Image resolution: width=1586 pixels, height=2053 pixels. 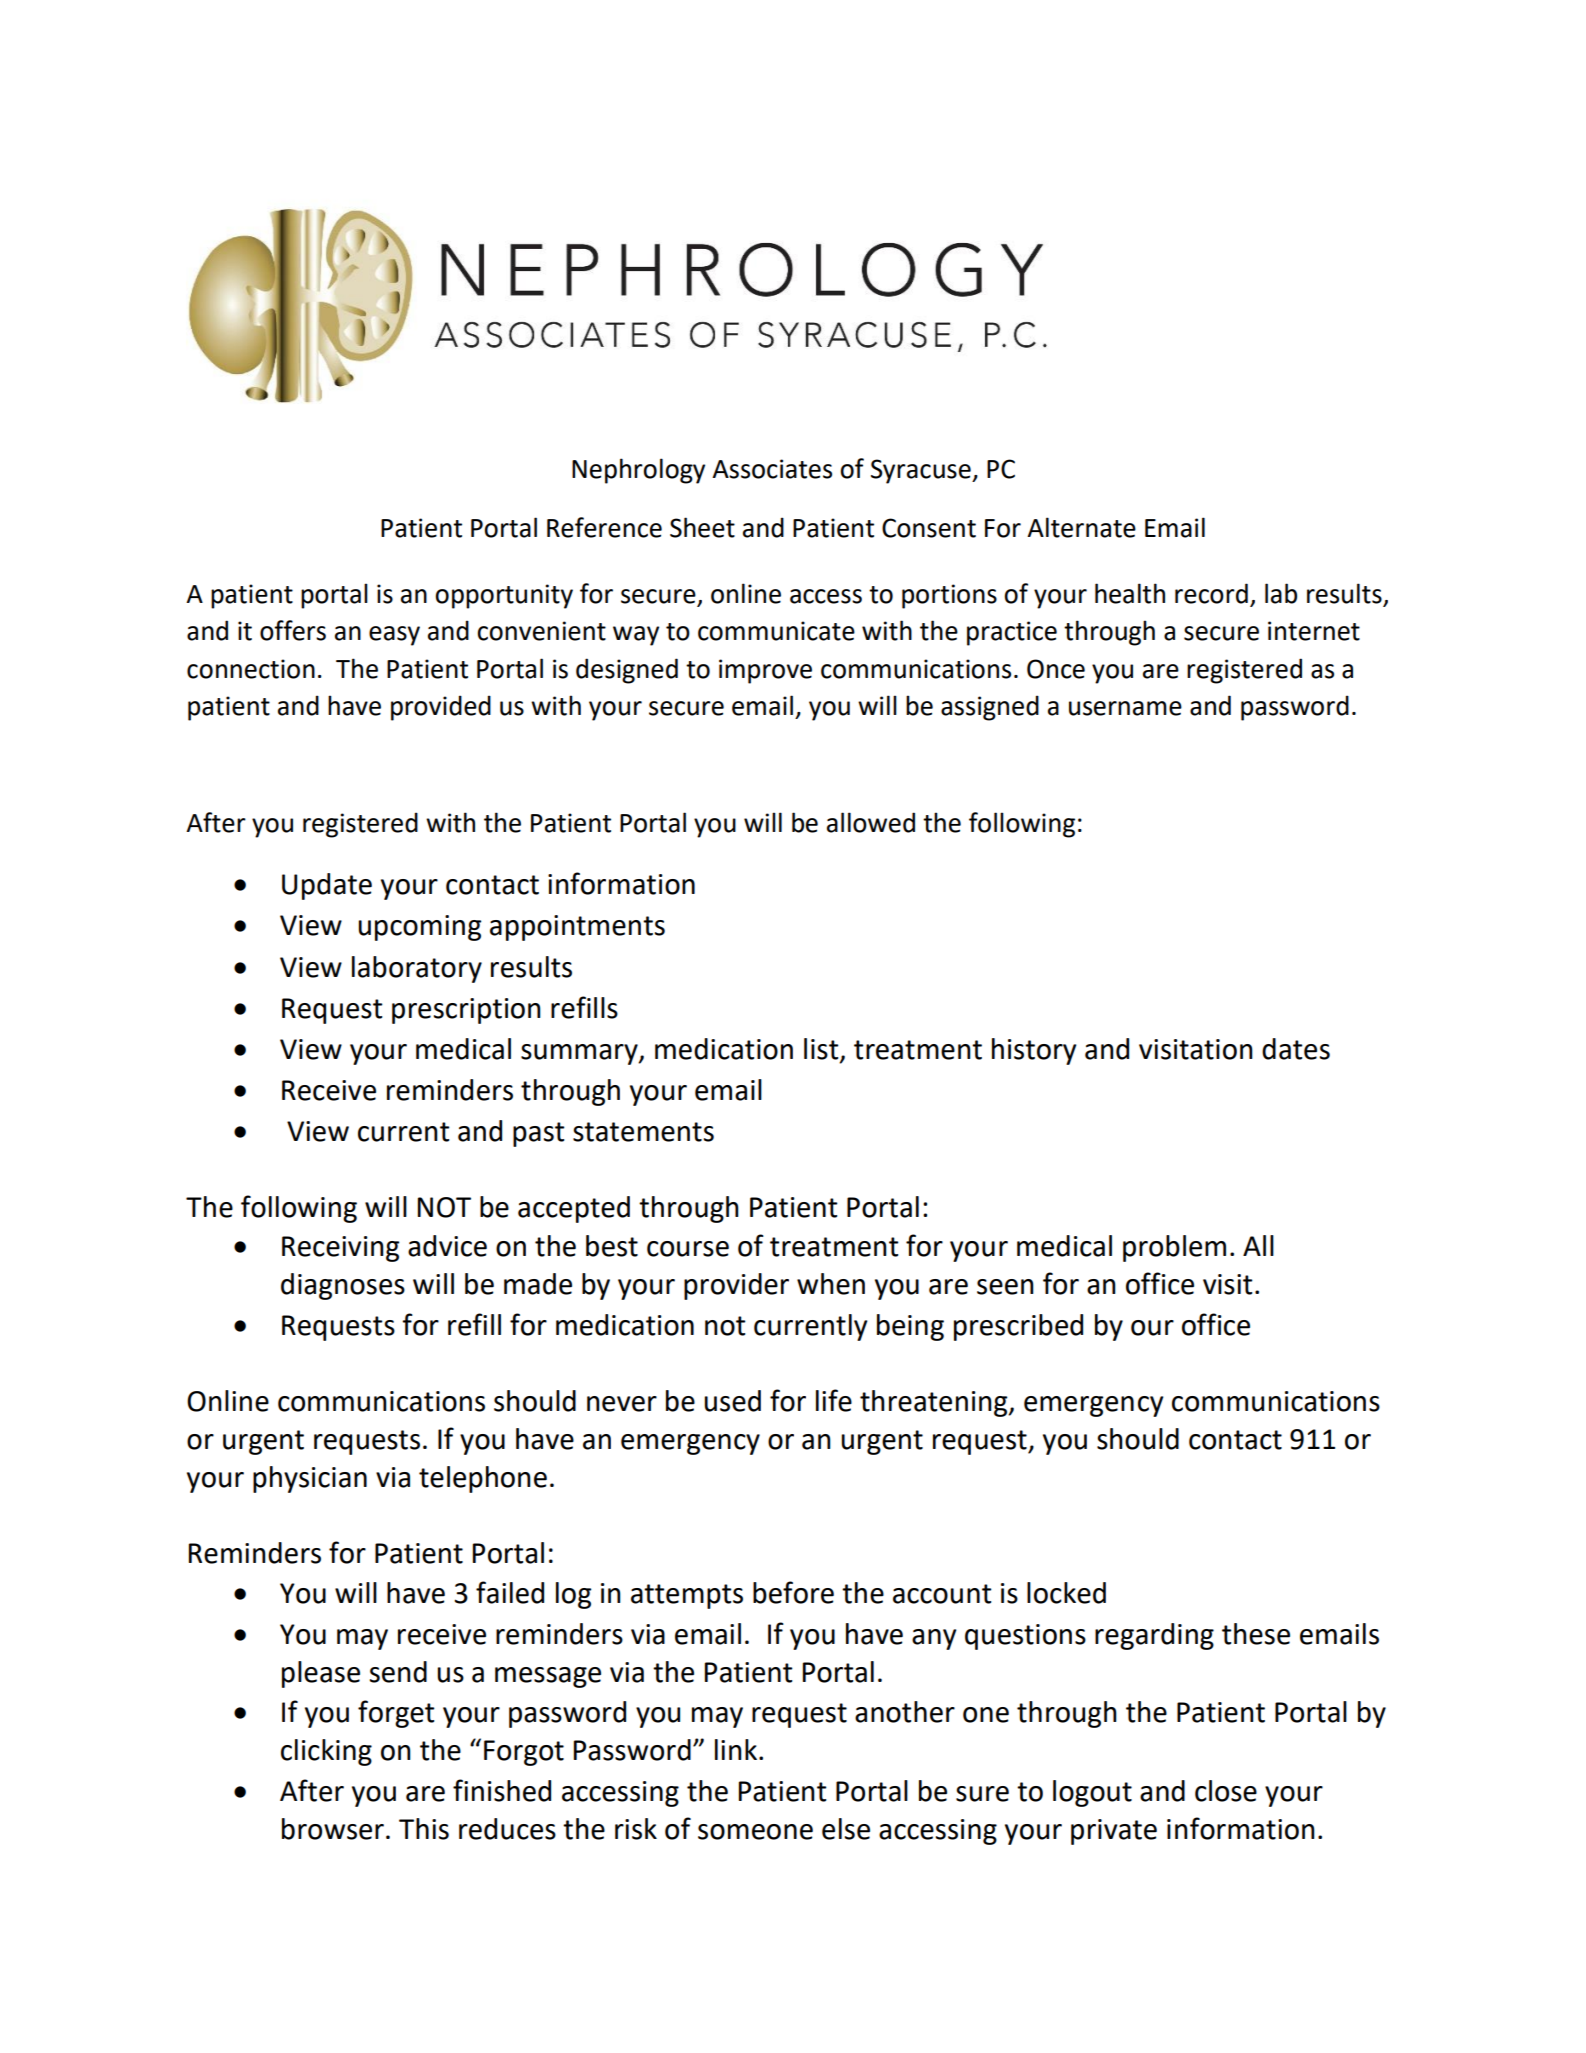 I want to click on Associates, so click(x=772, y=469).
